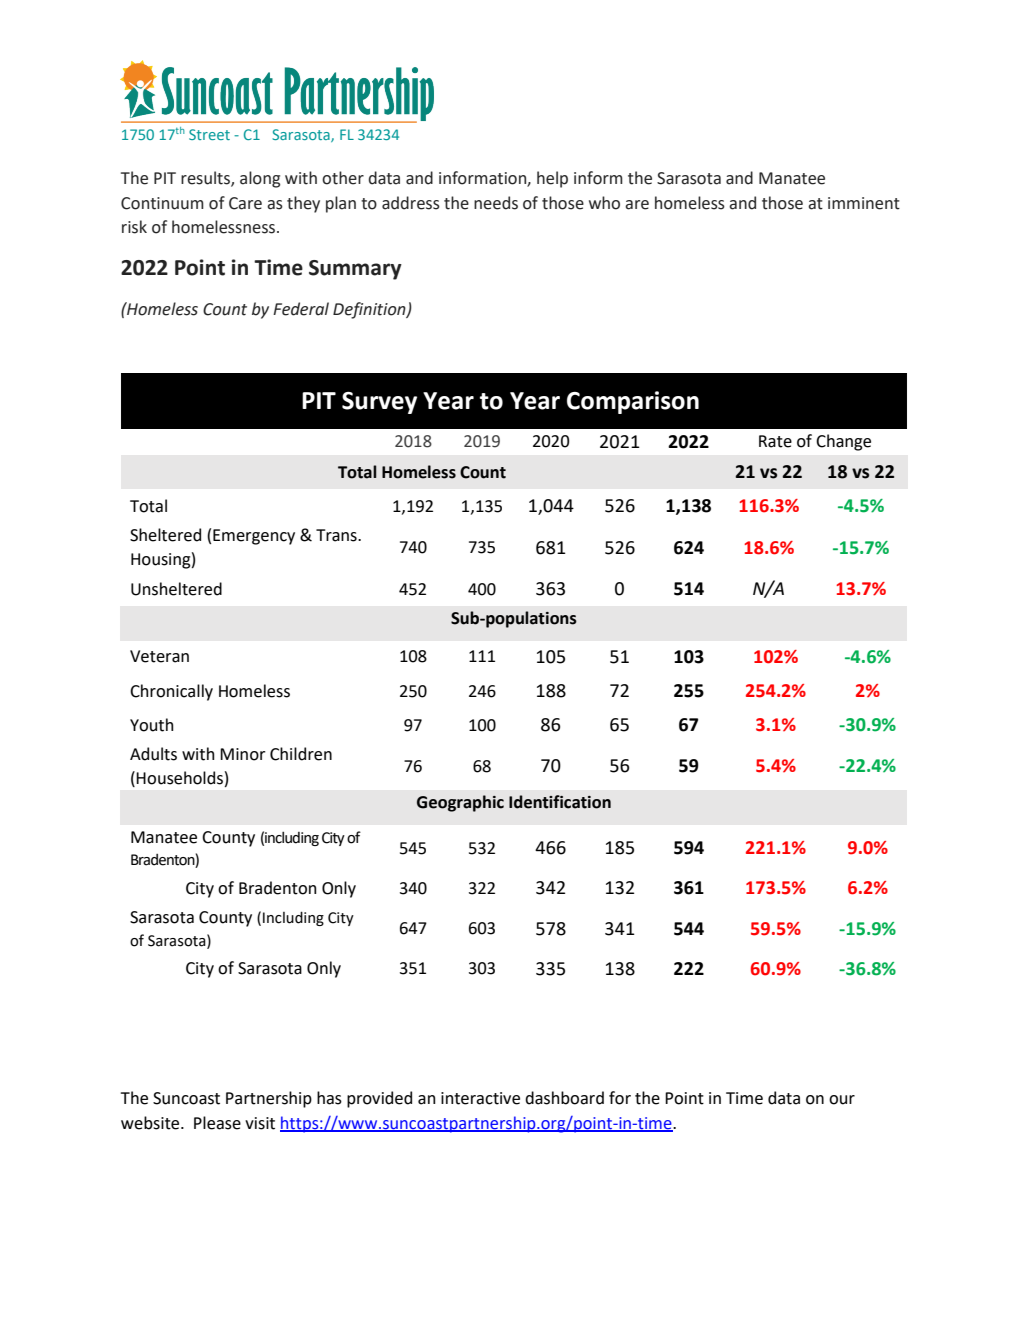 The image size is (1028, 1331). I want to click on Federal, so click(301, 309).
